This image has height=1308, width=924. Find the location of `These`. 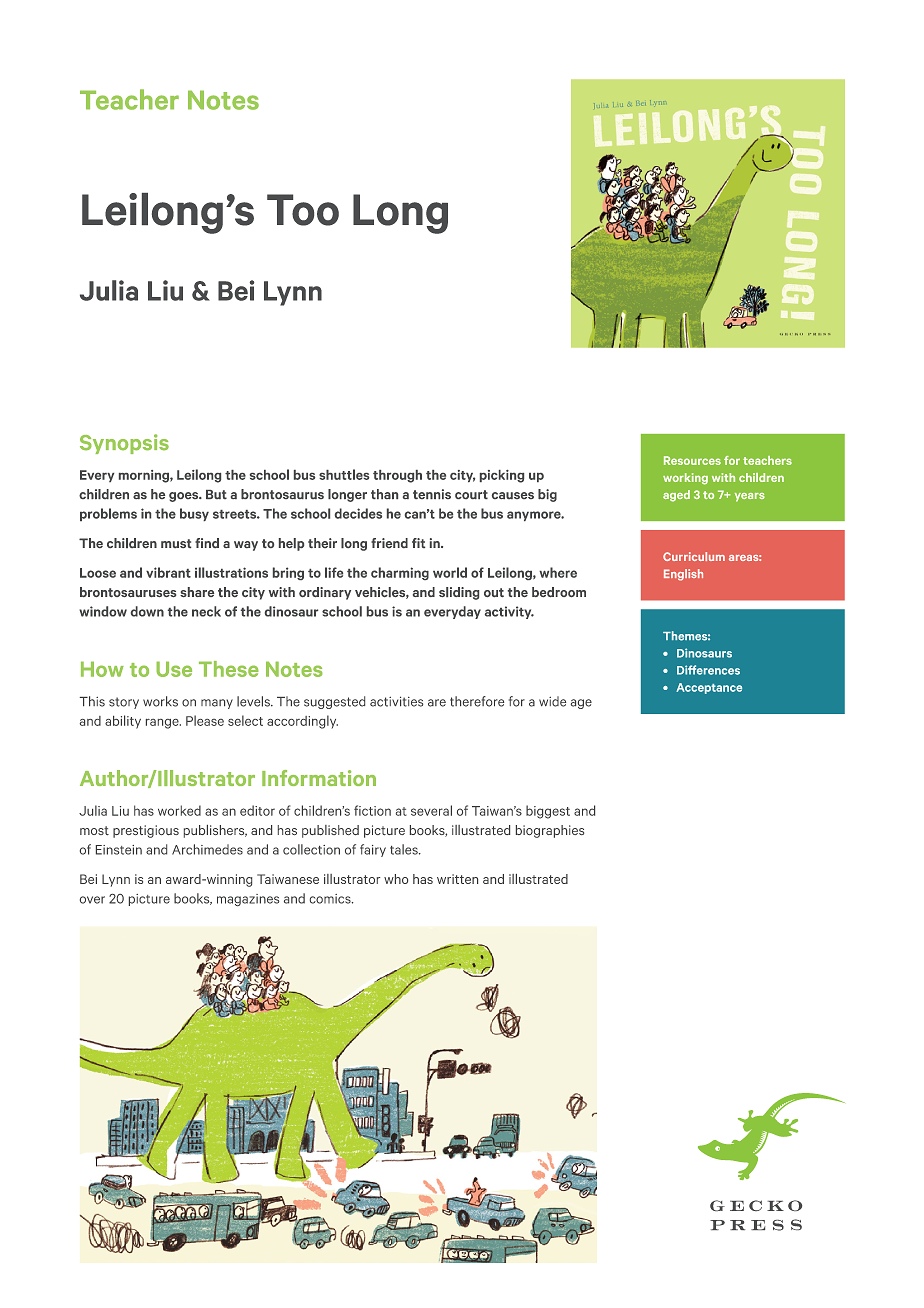

These is located at coordinates (229, 669).
